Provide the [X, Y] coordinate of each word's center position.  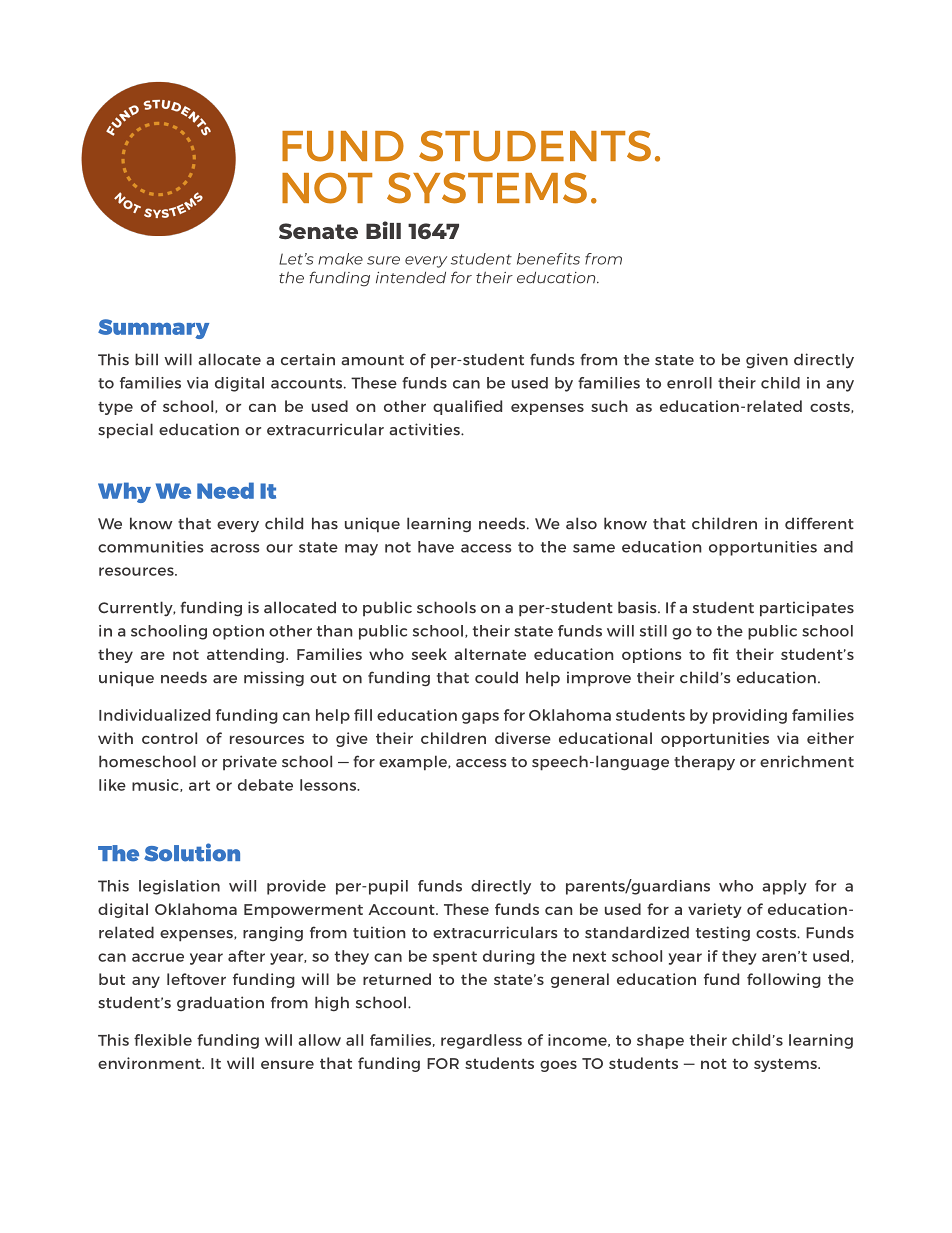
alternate [490, 654]
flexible [163, 1040]
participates [807, 609]
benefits [548, 259]
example [414, 763]
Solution [192, 852]
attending [245, 655]
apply [784, 887]
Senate [318, 231]
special [125, 431]
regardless [481, 1041]
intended [411, 277]
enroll [689, 383]
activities [425, 429]
